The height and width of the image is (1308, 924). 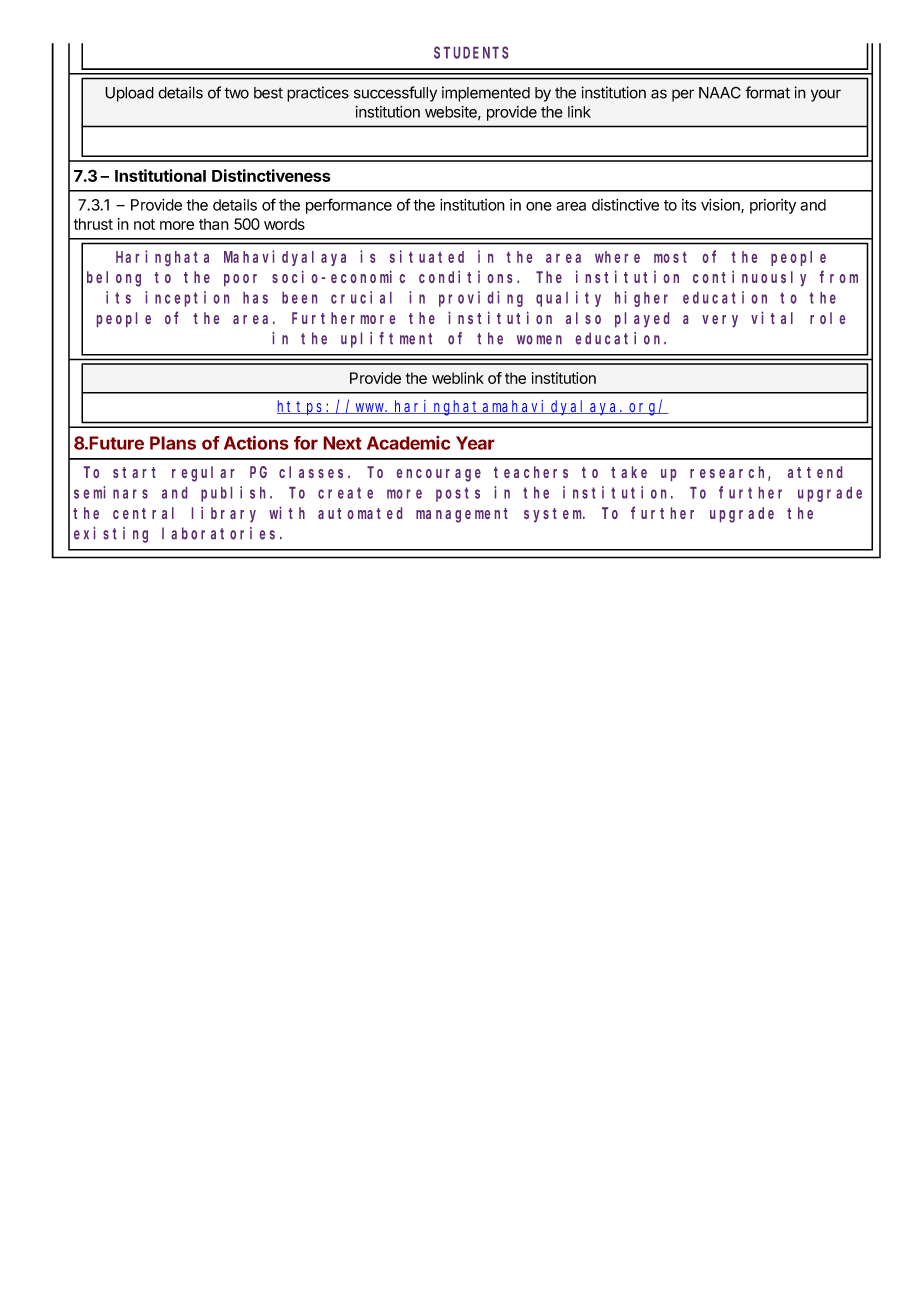 I want to click on library, so click(x=224, y=514).
